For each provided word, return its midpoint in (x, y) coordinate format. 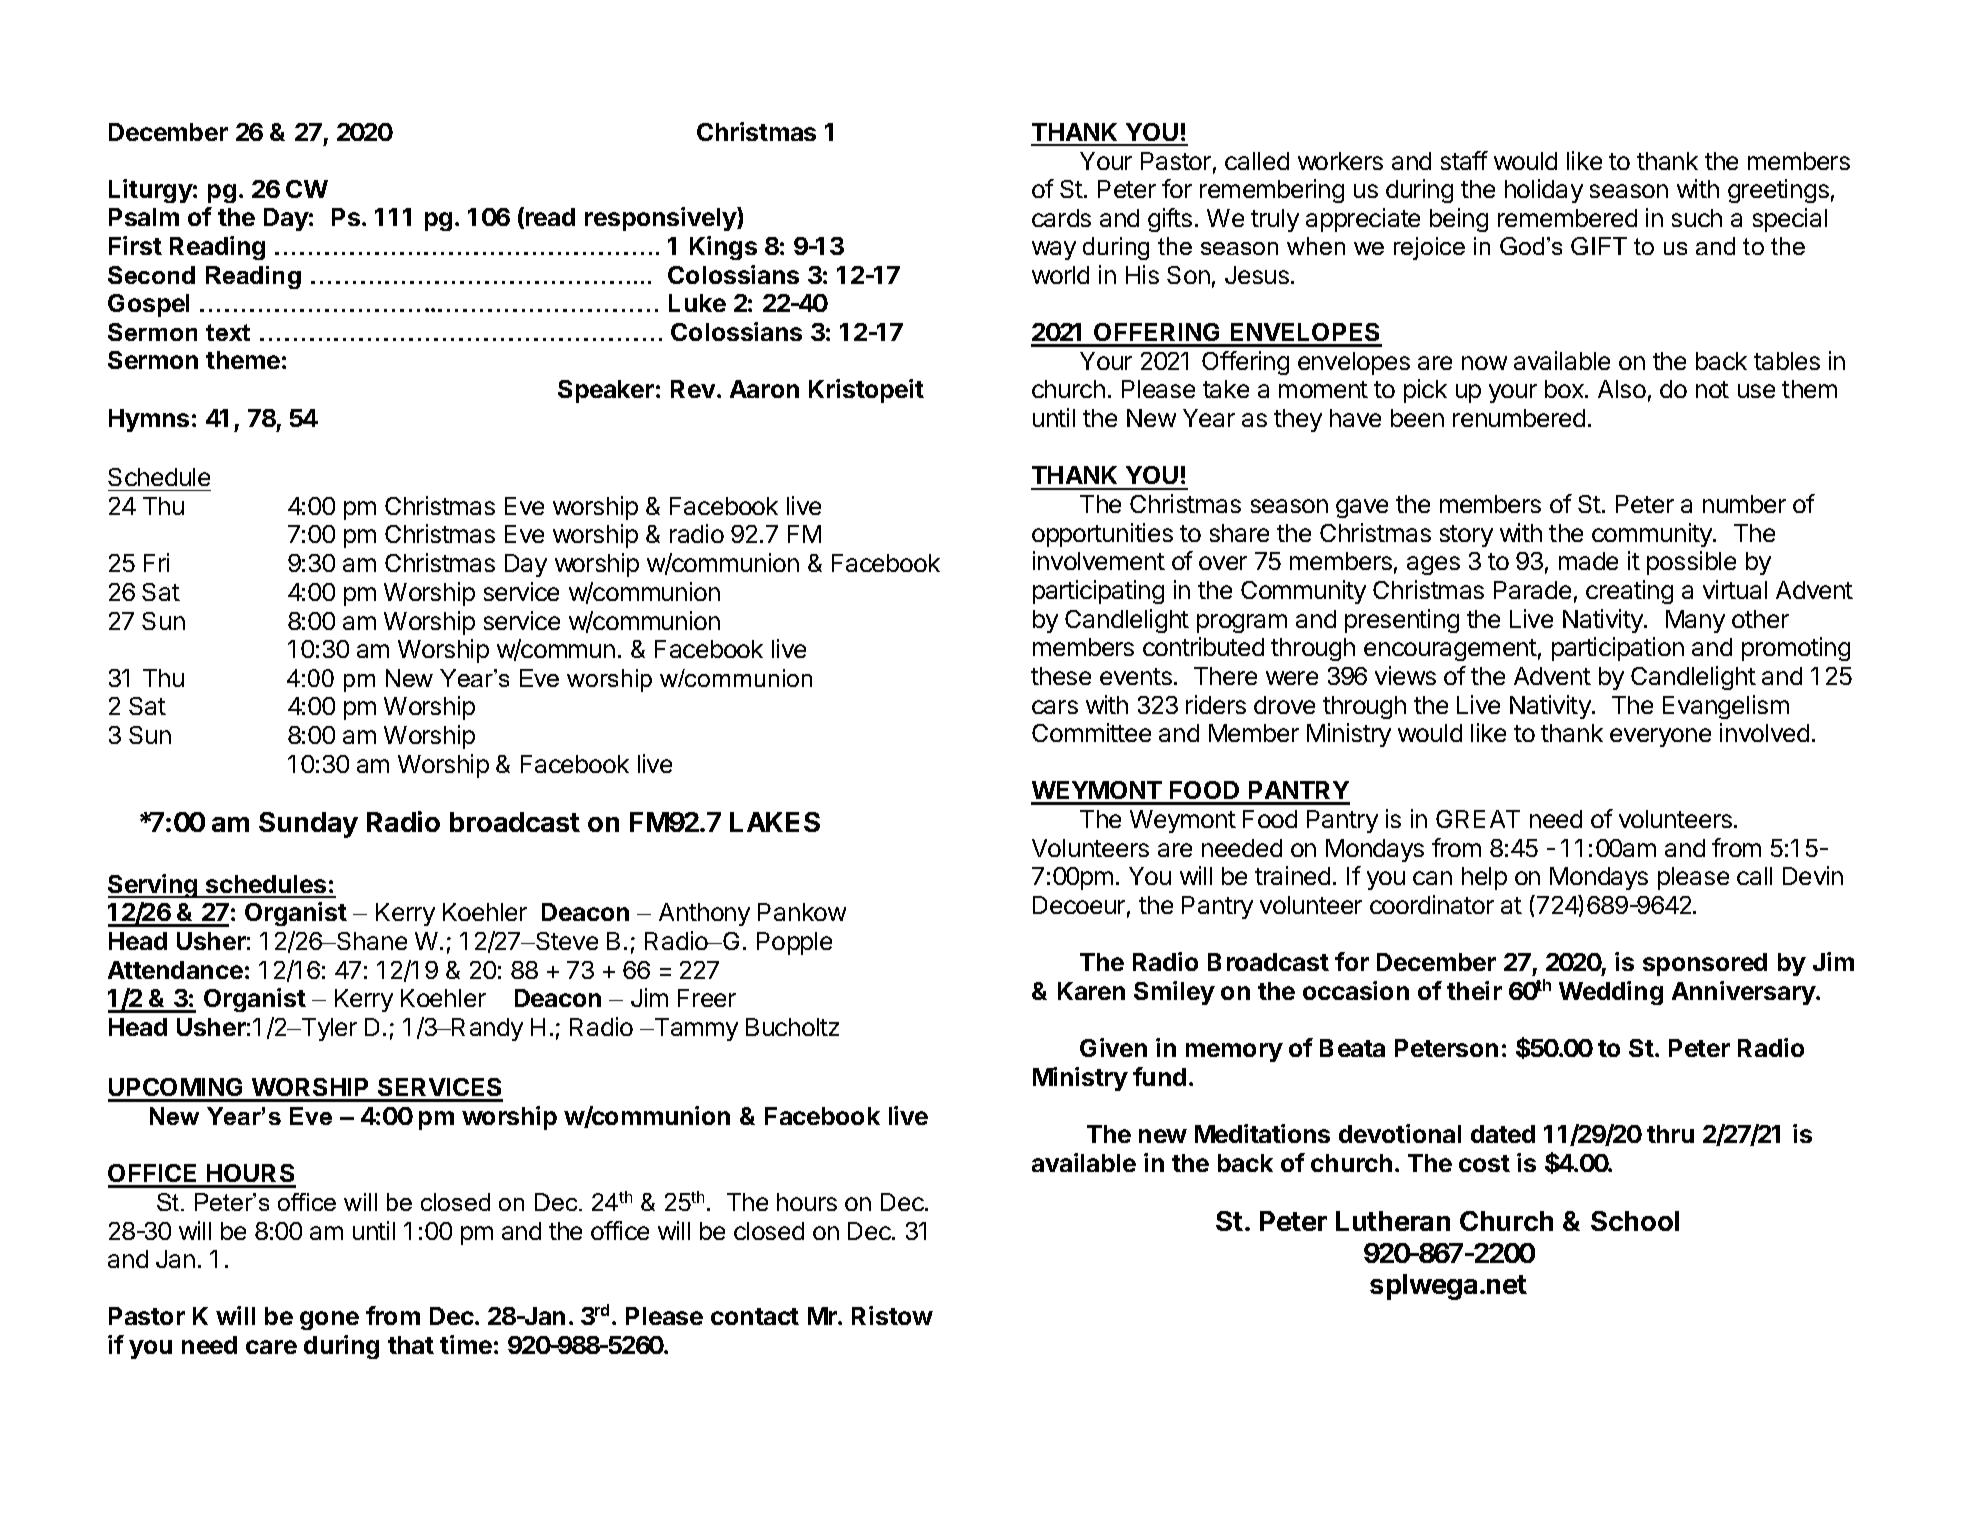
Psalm (144, 217)
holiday (1544, 191)
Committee (1091, 732)
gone (329, 1320)
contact (755, 1316)
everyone (1660, 737)
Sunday (308, 825)
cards (1061, 218)
